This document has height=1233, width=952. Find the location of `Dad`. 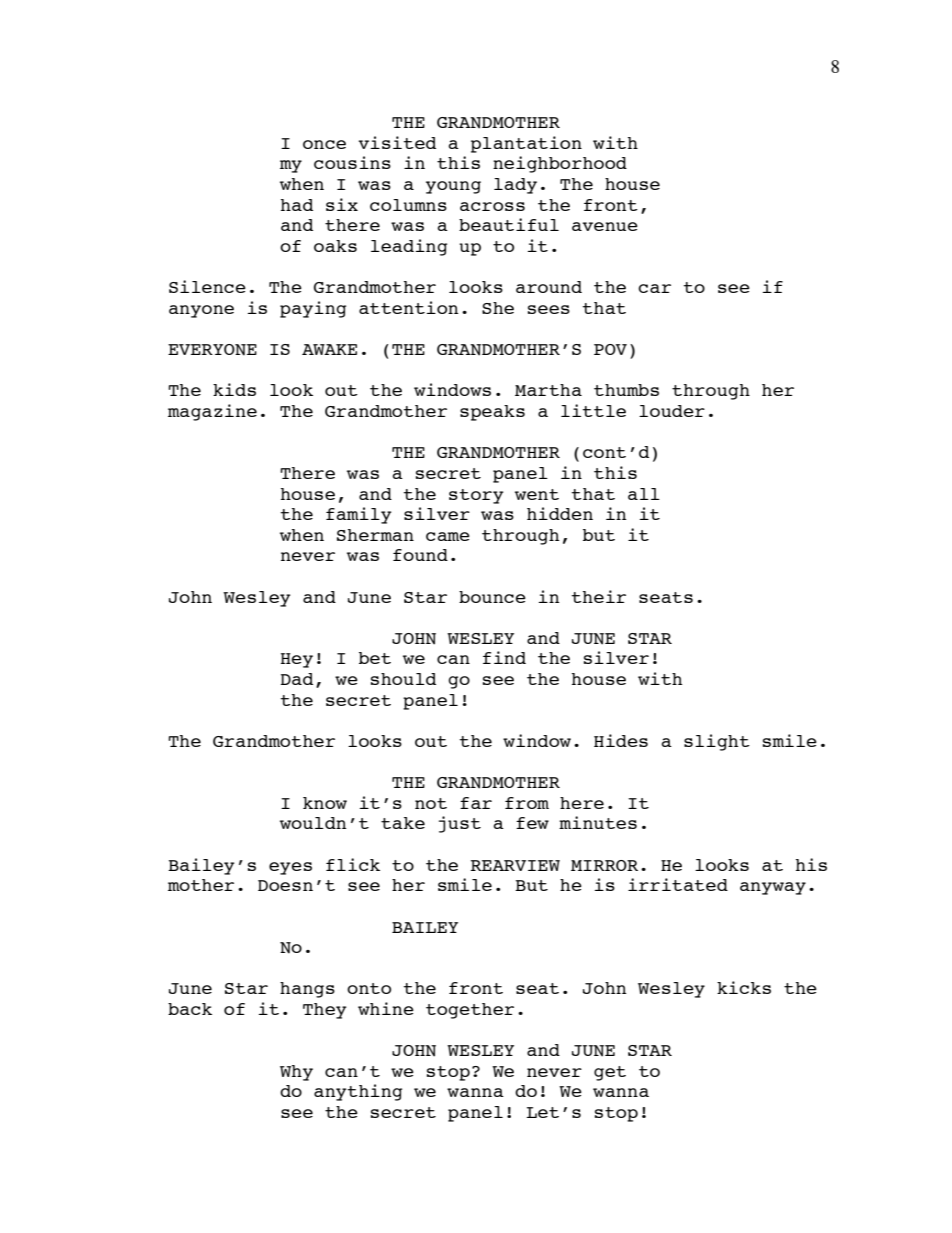

Dad is located at coordinates (297, 679).
